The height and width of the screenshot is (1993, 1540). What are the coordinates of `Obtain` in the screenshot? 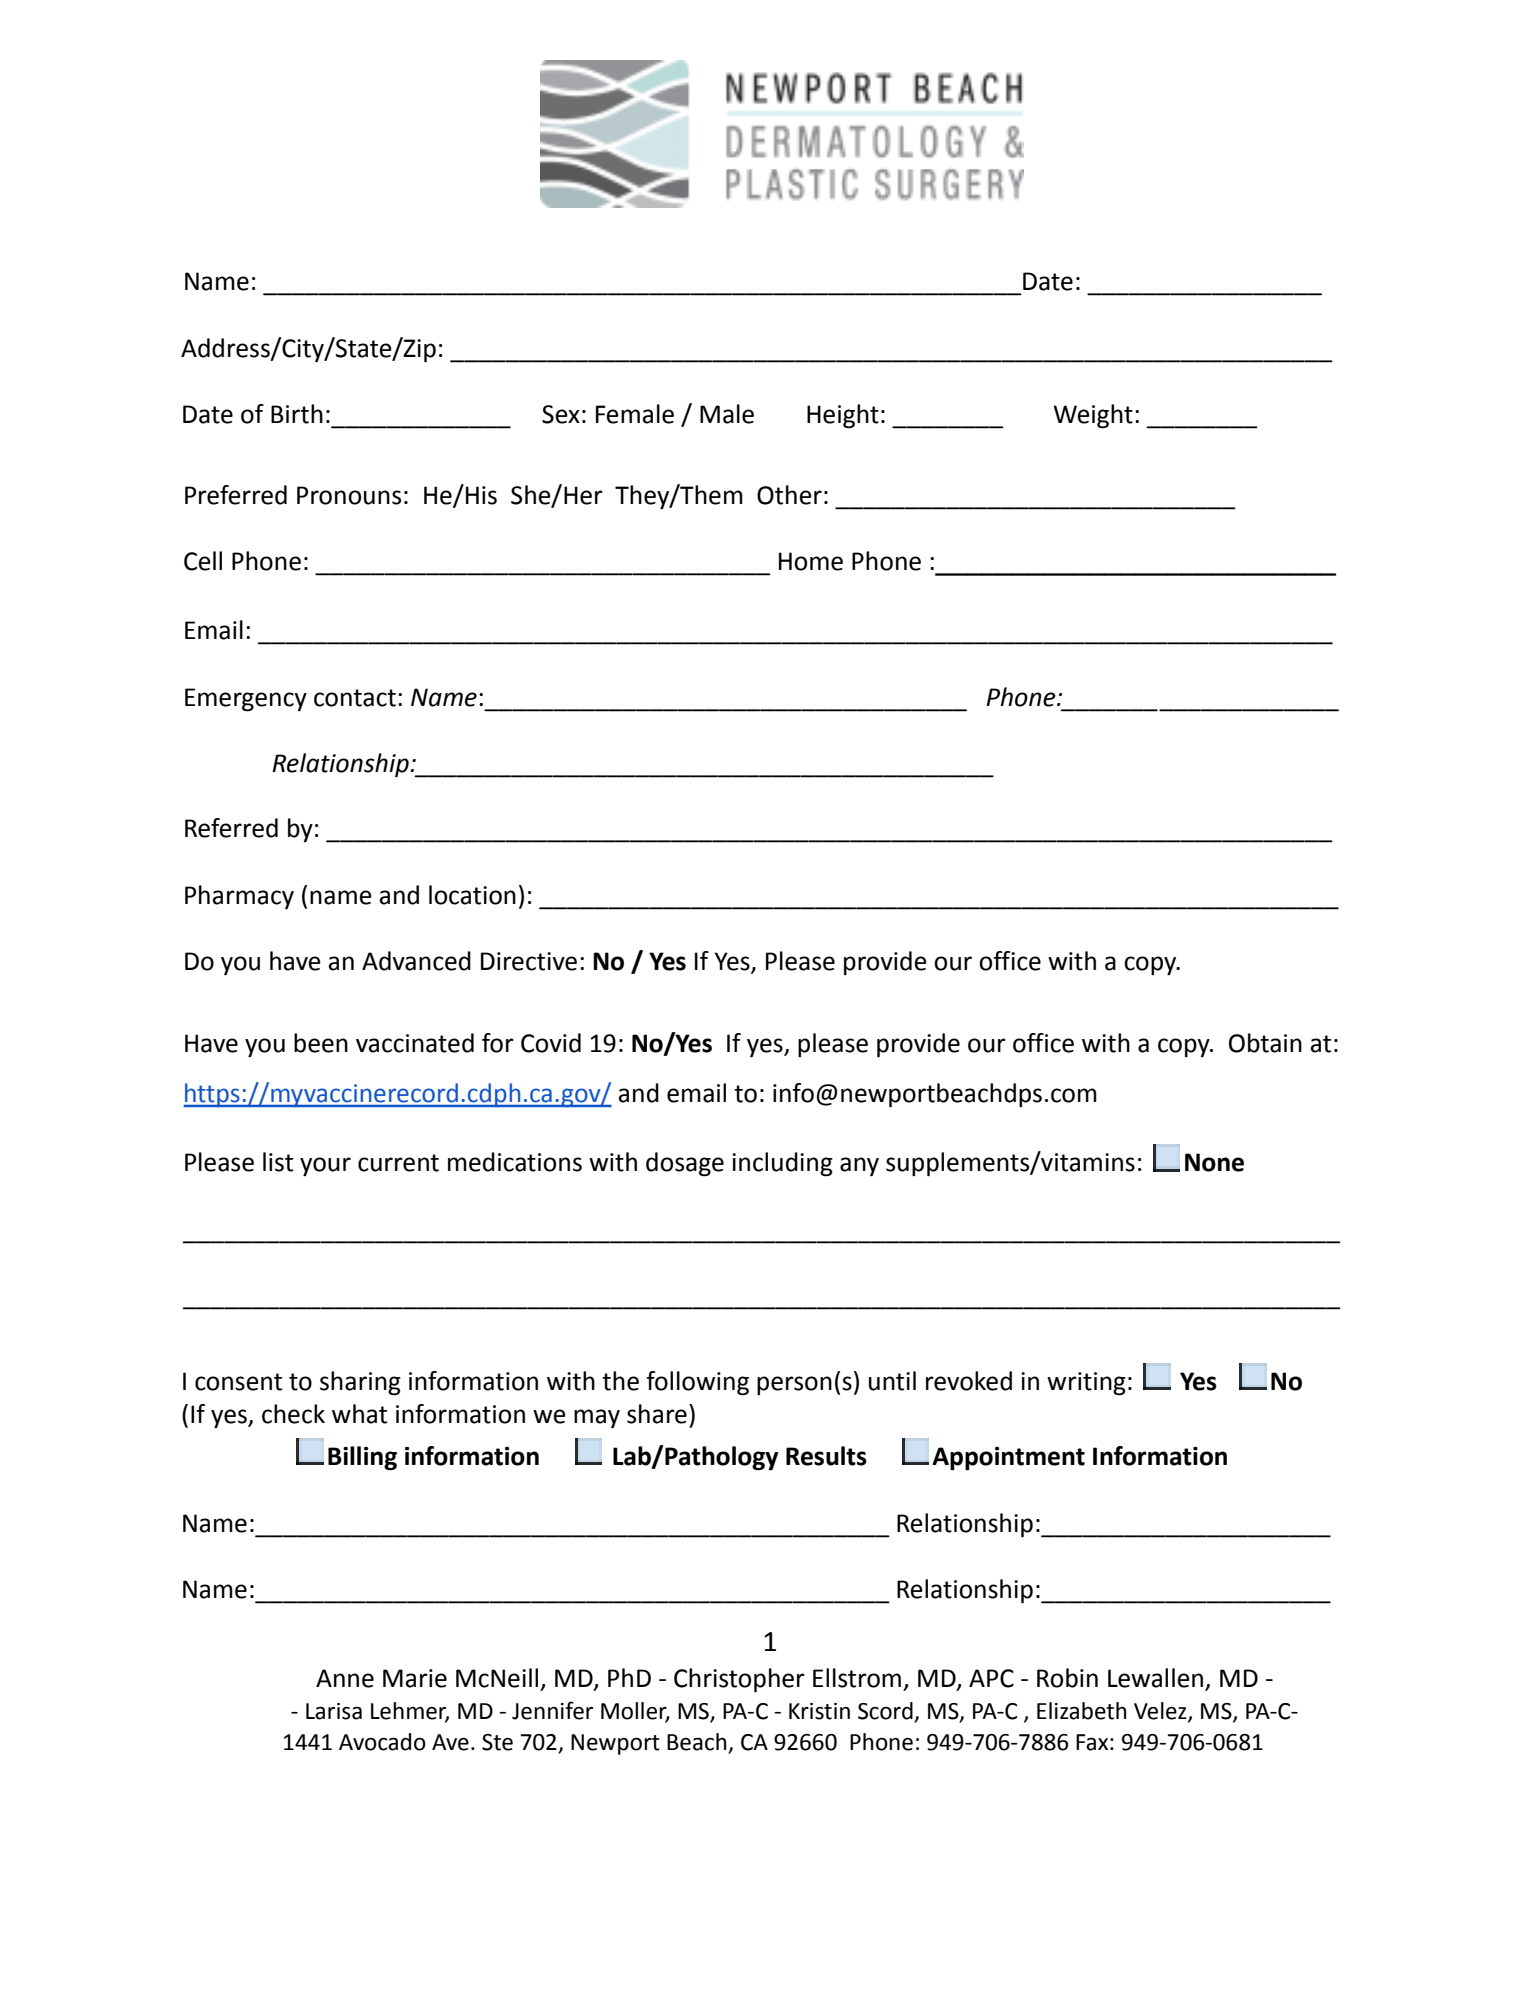 It's located at (1265, 1043).
